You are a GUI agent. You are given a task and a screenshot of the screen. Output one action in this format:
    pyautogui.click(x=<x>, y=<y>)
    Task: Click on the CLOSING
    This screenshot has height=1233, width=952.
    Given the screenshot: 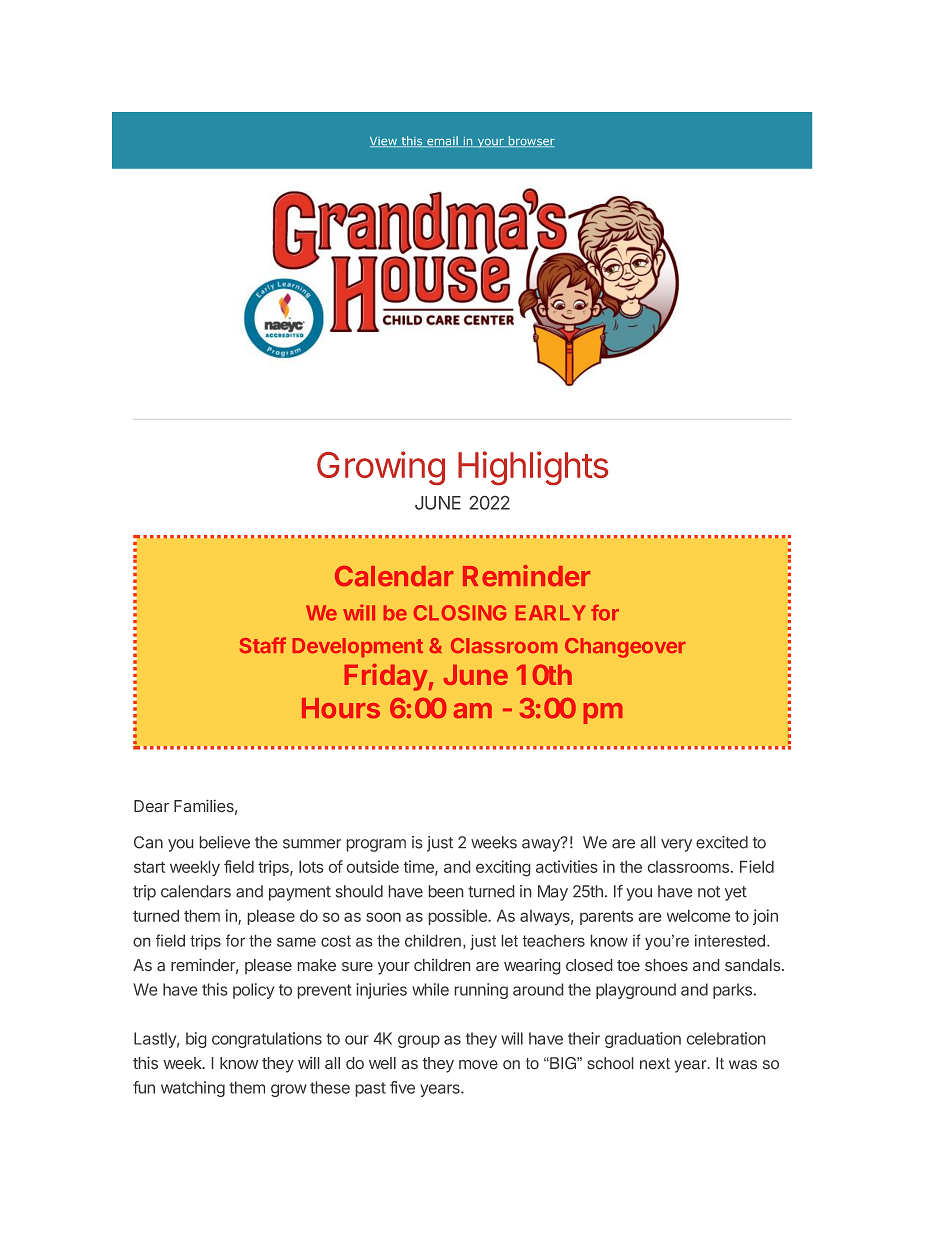 What is the action you would take?
    pyautogui.click(x=460, y=613)
